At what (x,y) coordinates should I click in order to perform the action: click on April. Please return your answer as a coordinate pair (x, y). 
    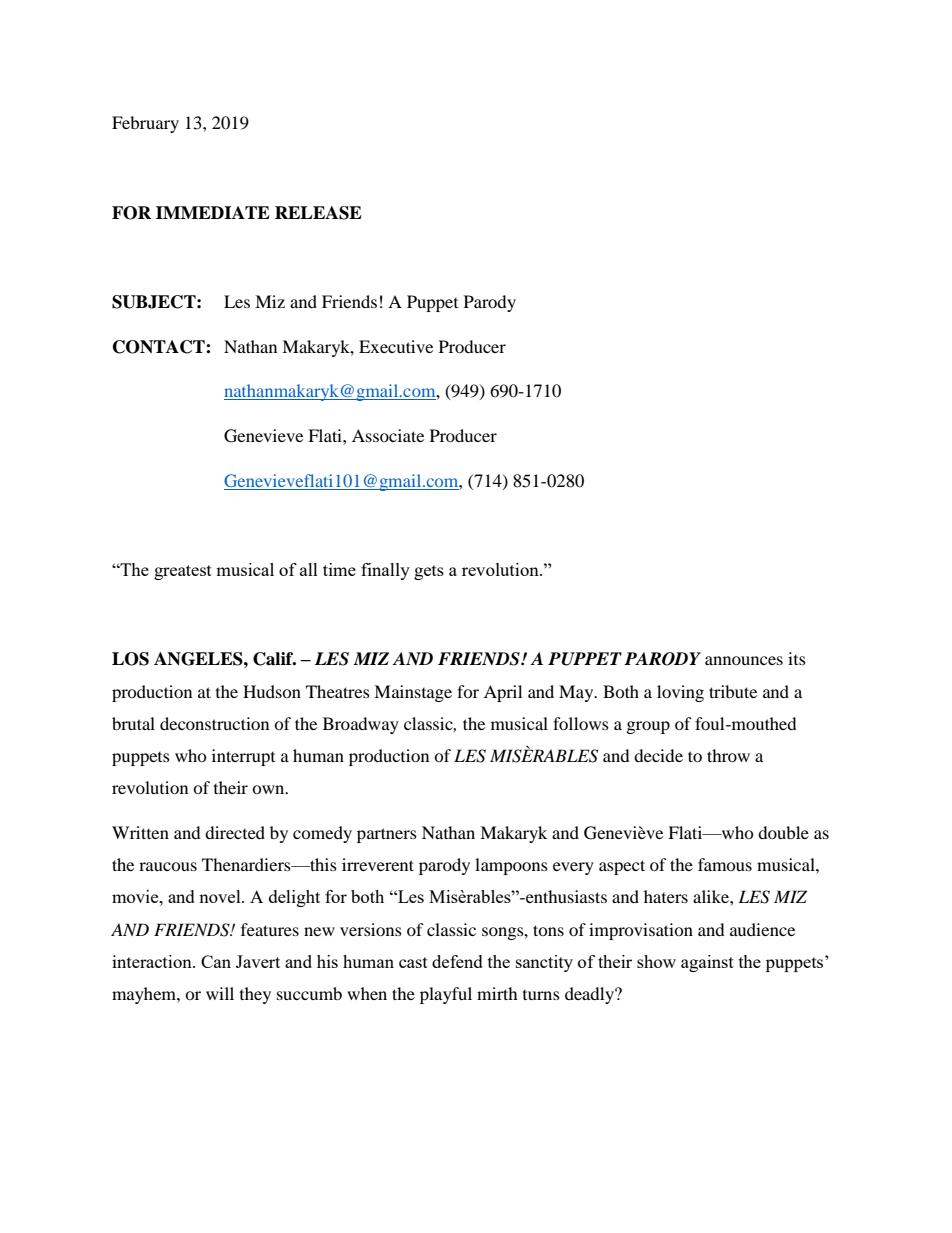
    Looking at the image, I should click on (503, 693).
